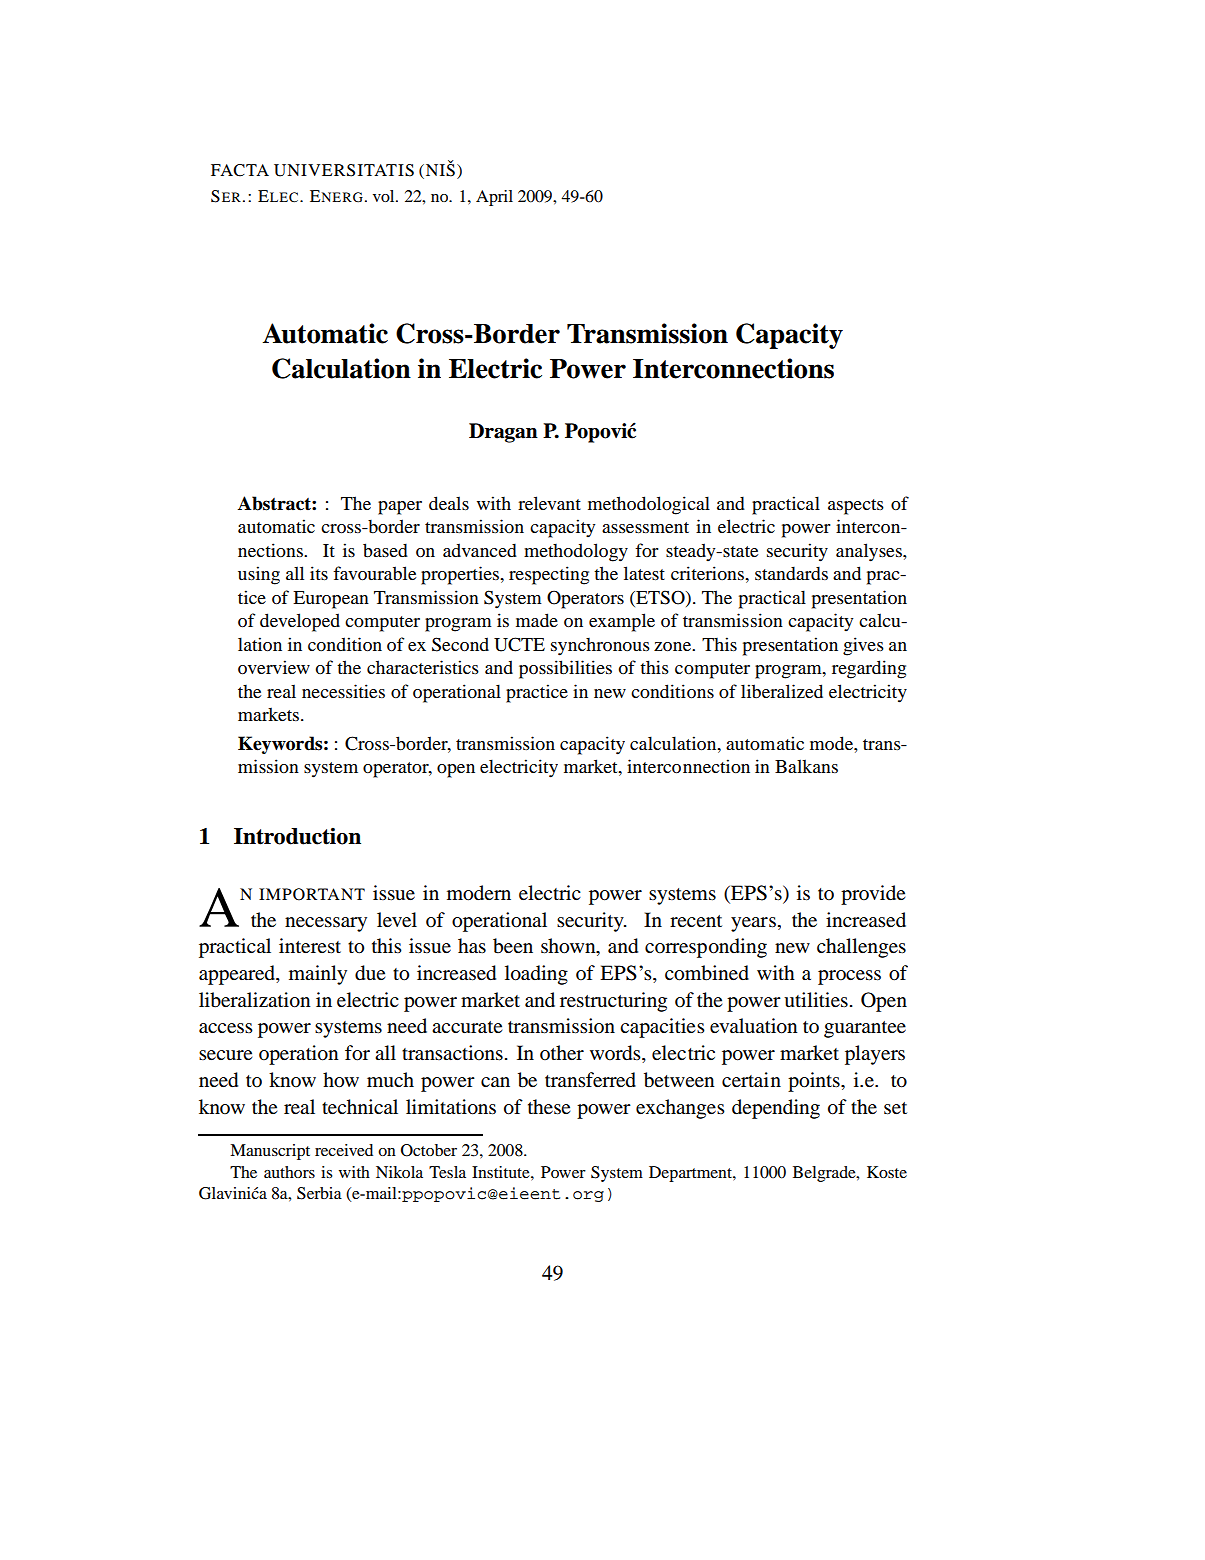  Describe the element at coordinates (385, 196) in the page. I see `vol` at that location.
